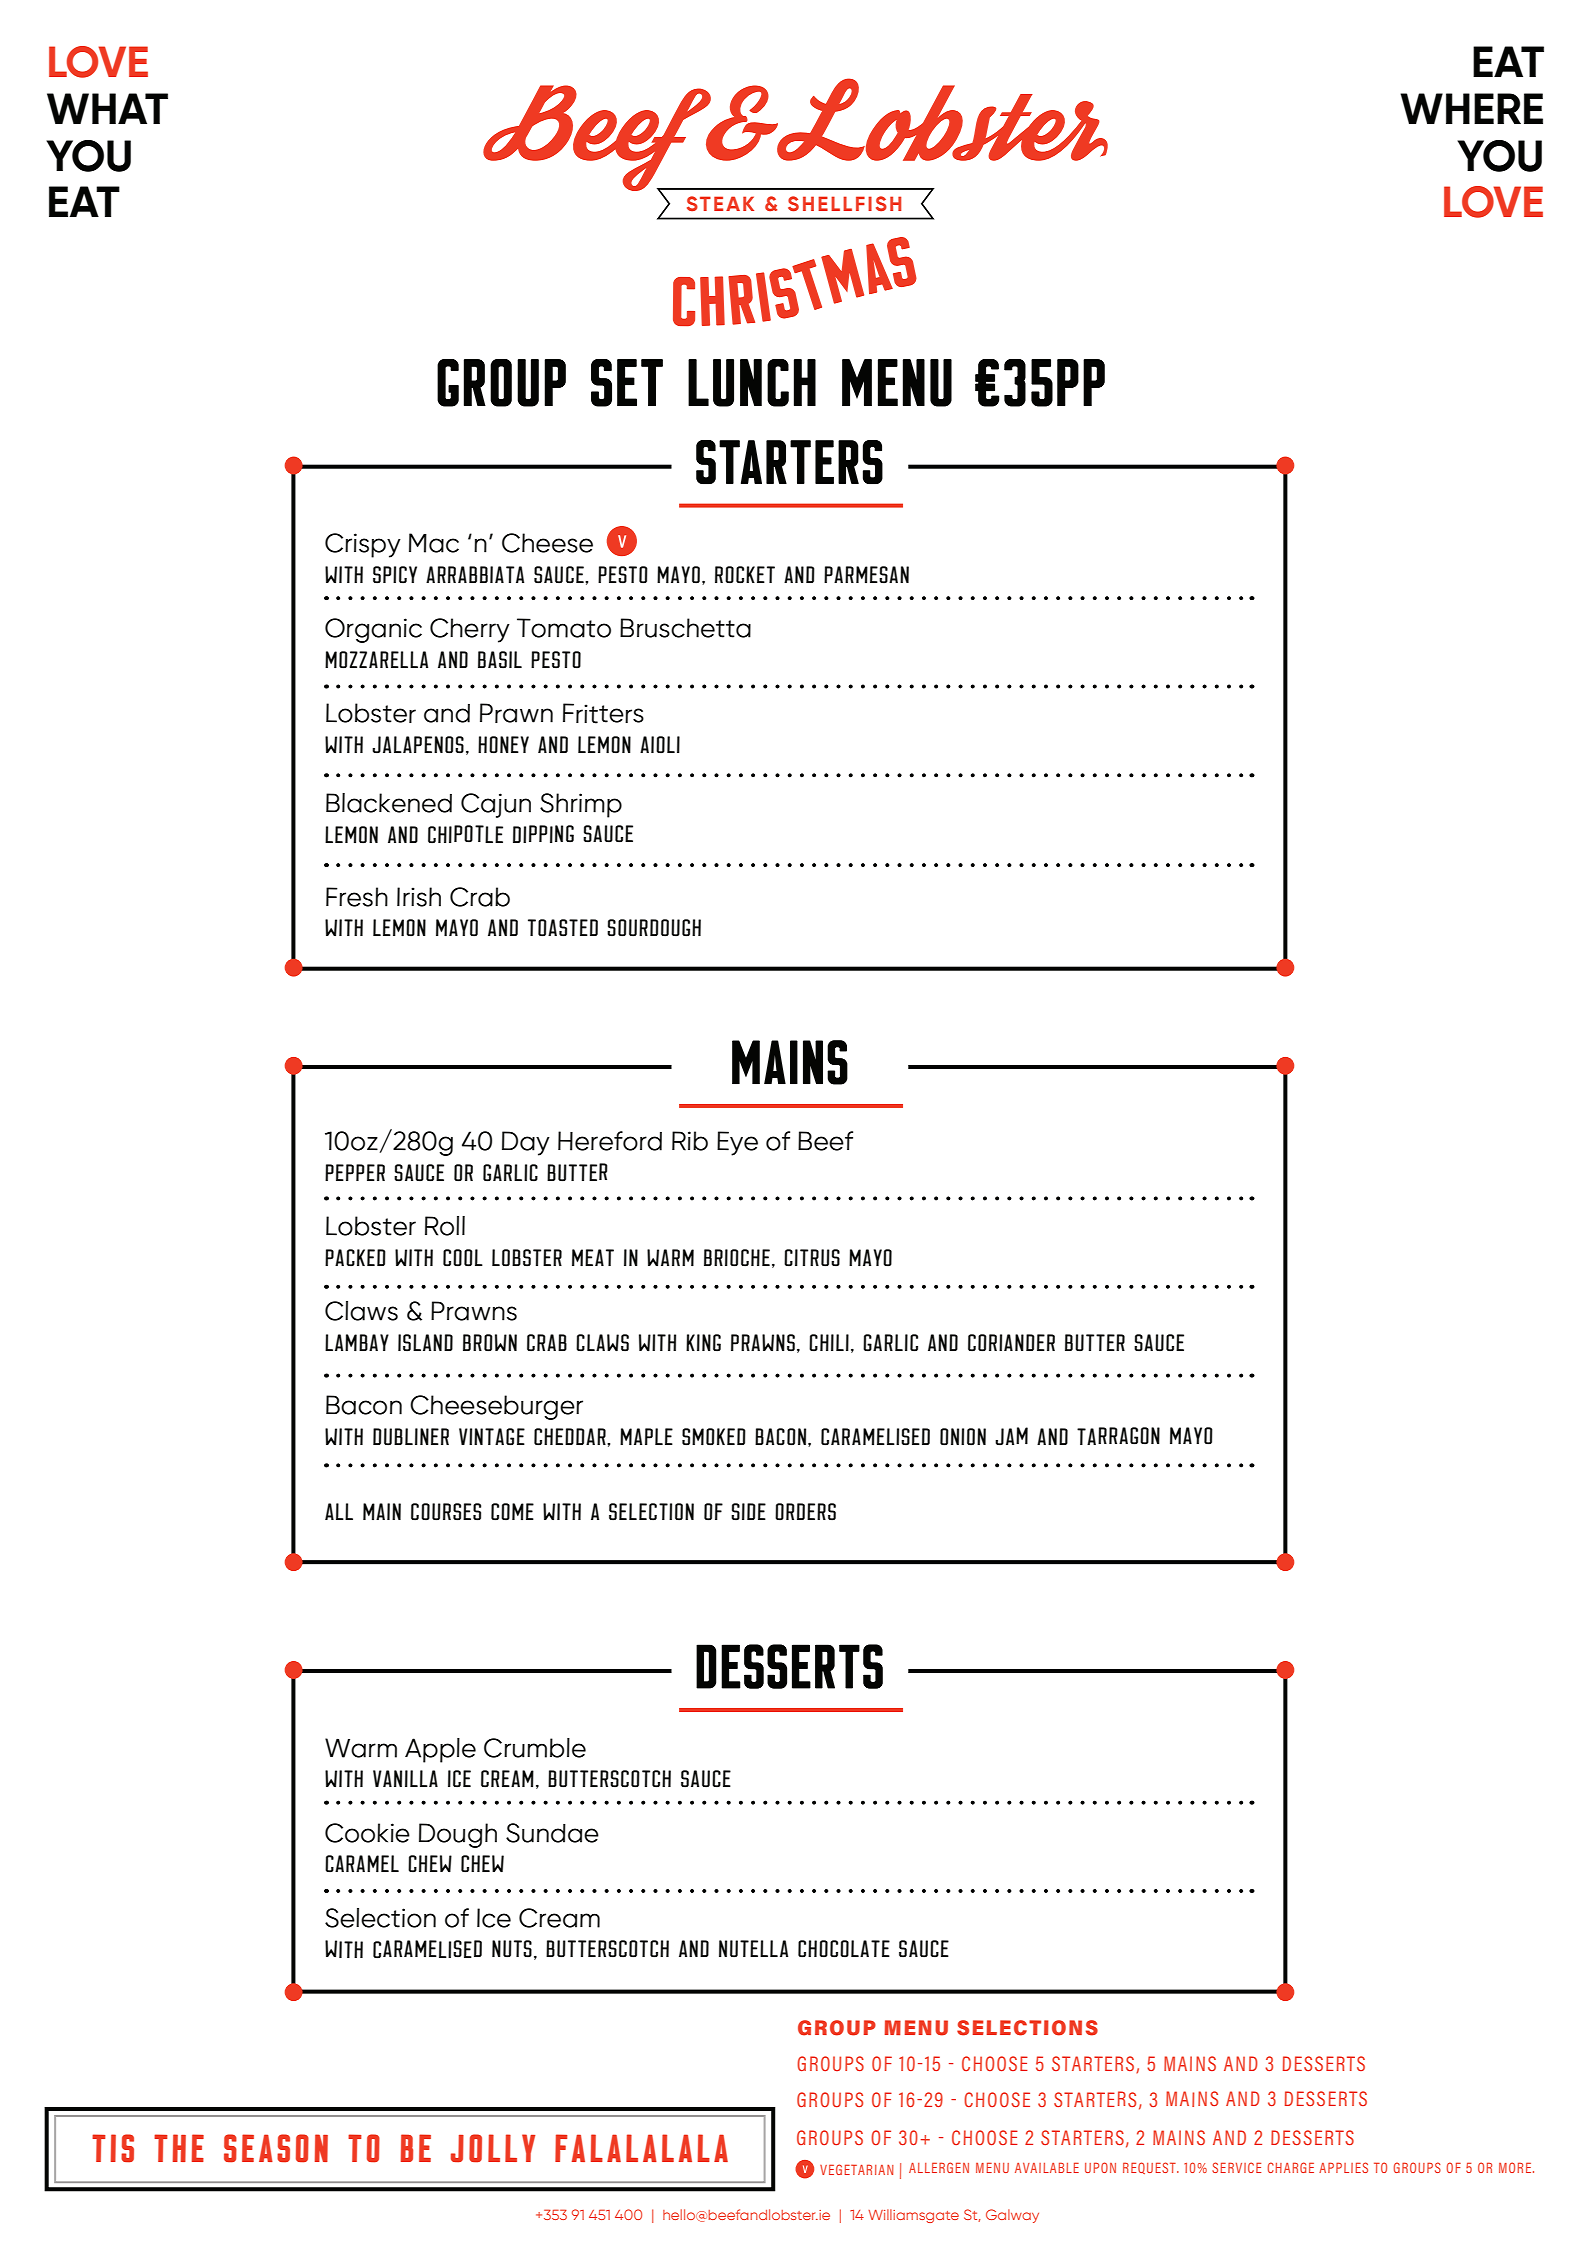  What do you see at coordinates (543, 834) in the screenshot?
I see `DIPPING` at bounding box center [543, 834].
